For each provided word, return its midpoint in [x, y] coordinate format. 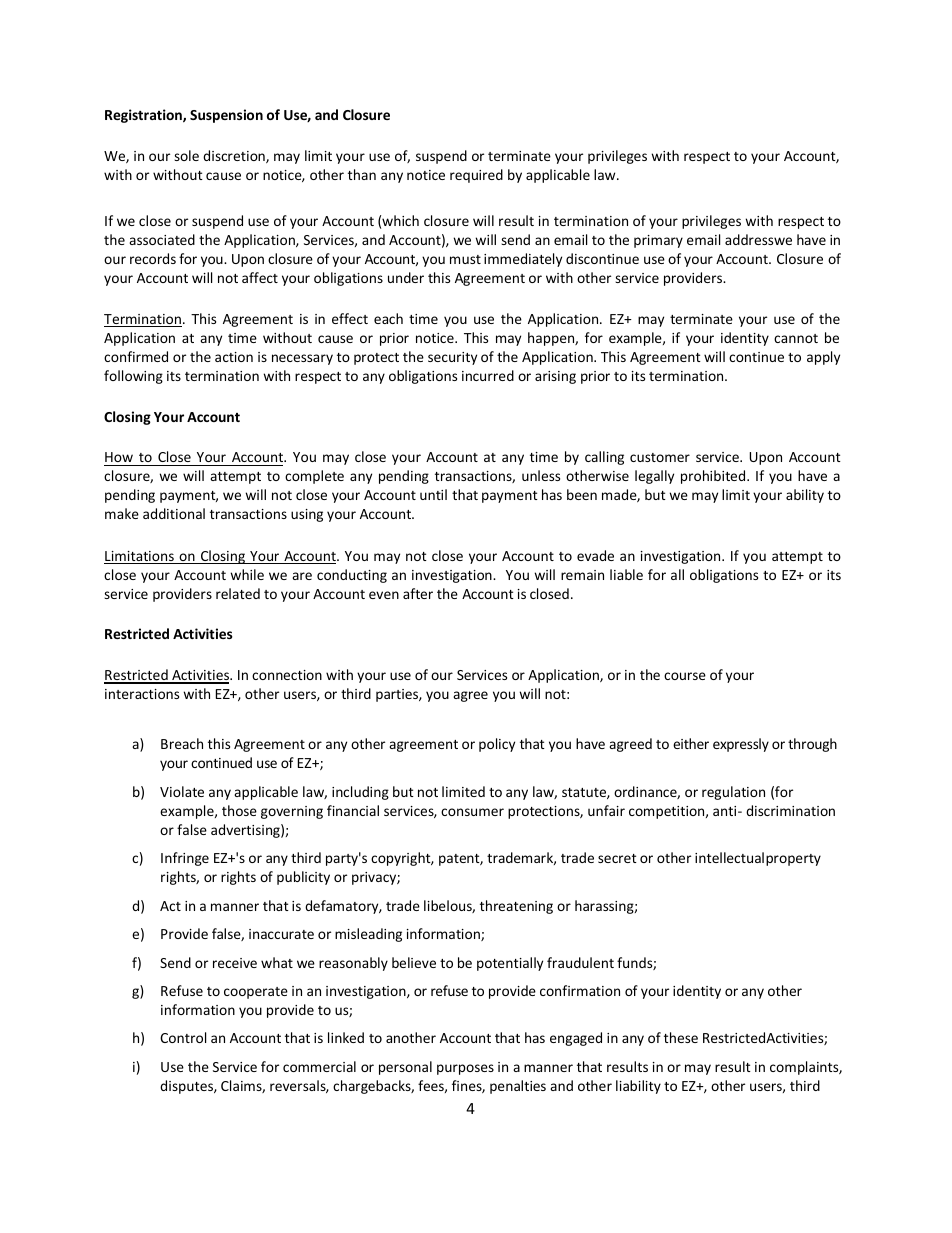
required [476, 176]
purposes [465, 1069]
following [133, 377]
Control [183, 1037]
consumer [472, 812]
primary [658, 241]
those [239, 810]
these [681, 1037]
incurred [488, 375]
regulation [733, 793]
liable [626, 574]
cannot [796, 338]
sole [186, 155]
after [418, 593]
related [238, 593]
